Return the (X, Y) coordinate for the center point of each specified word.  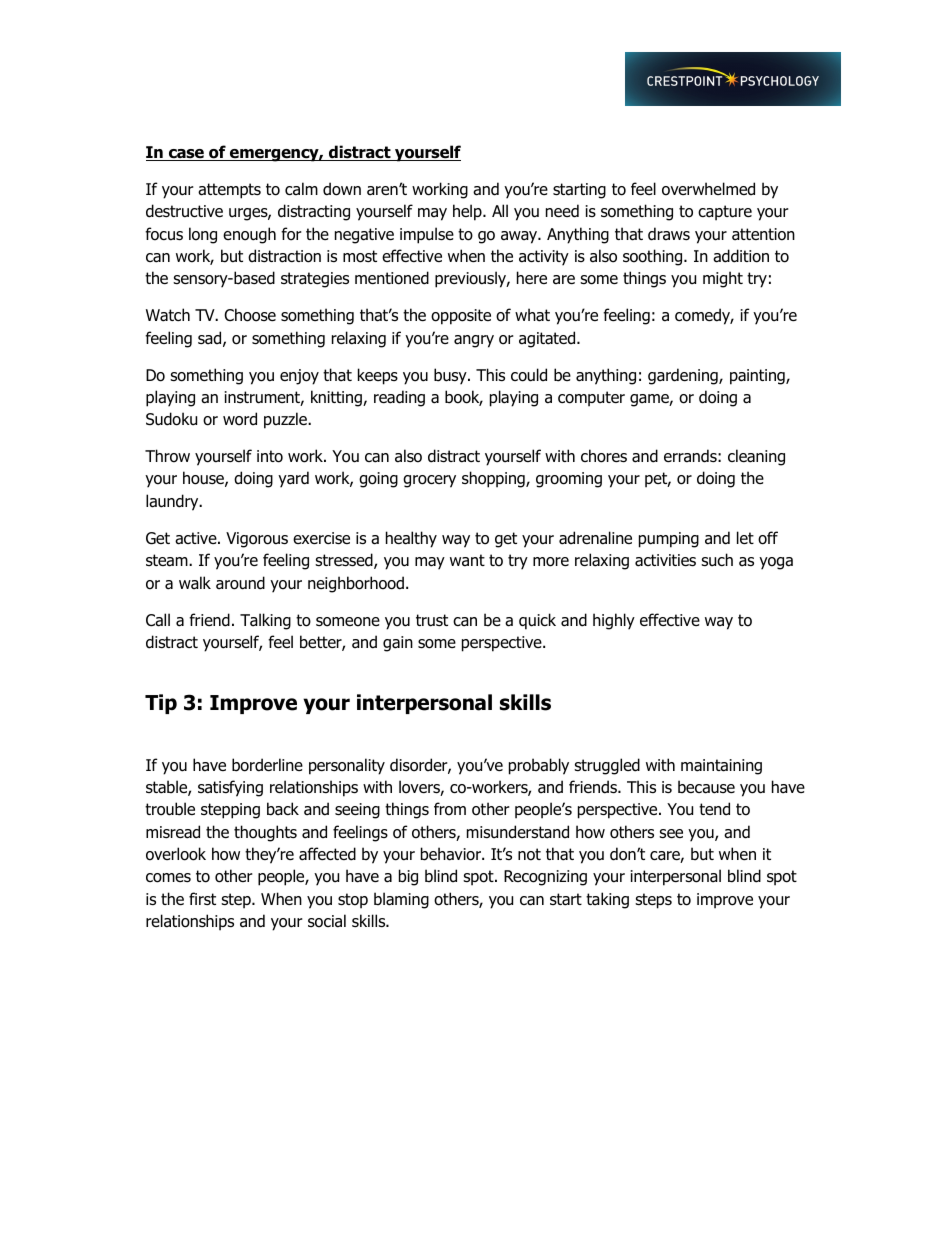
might (723, 279)
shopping (494, 479)
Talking (265, 621)
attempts (229, 191)
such (717, 560)
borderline (267, 765)
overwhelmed (708, 189)
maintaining (721, 767)
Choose (250, 315)
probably (539, 766)
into (270, 456)
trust (432, 620)
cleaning (756, 457)
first (202, 899)
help (468, 212)
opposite (461, 317)
